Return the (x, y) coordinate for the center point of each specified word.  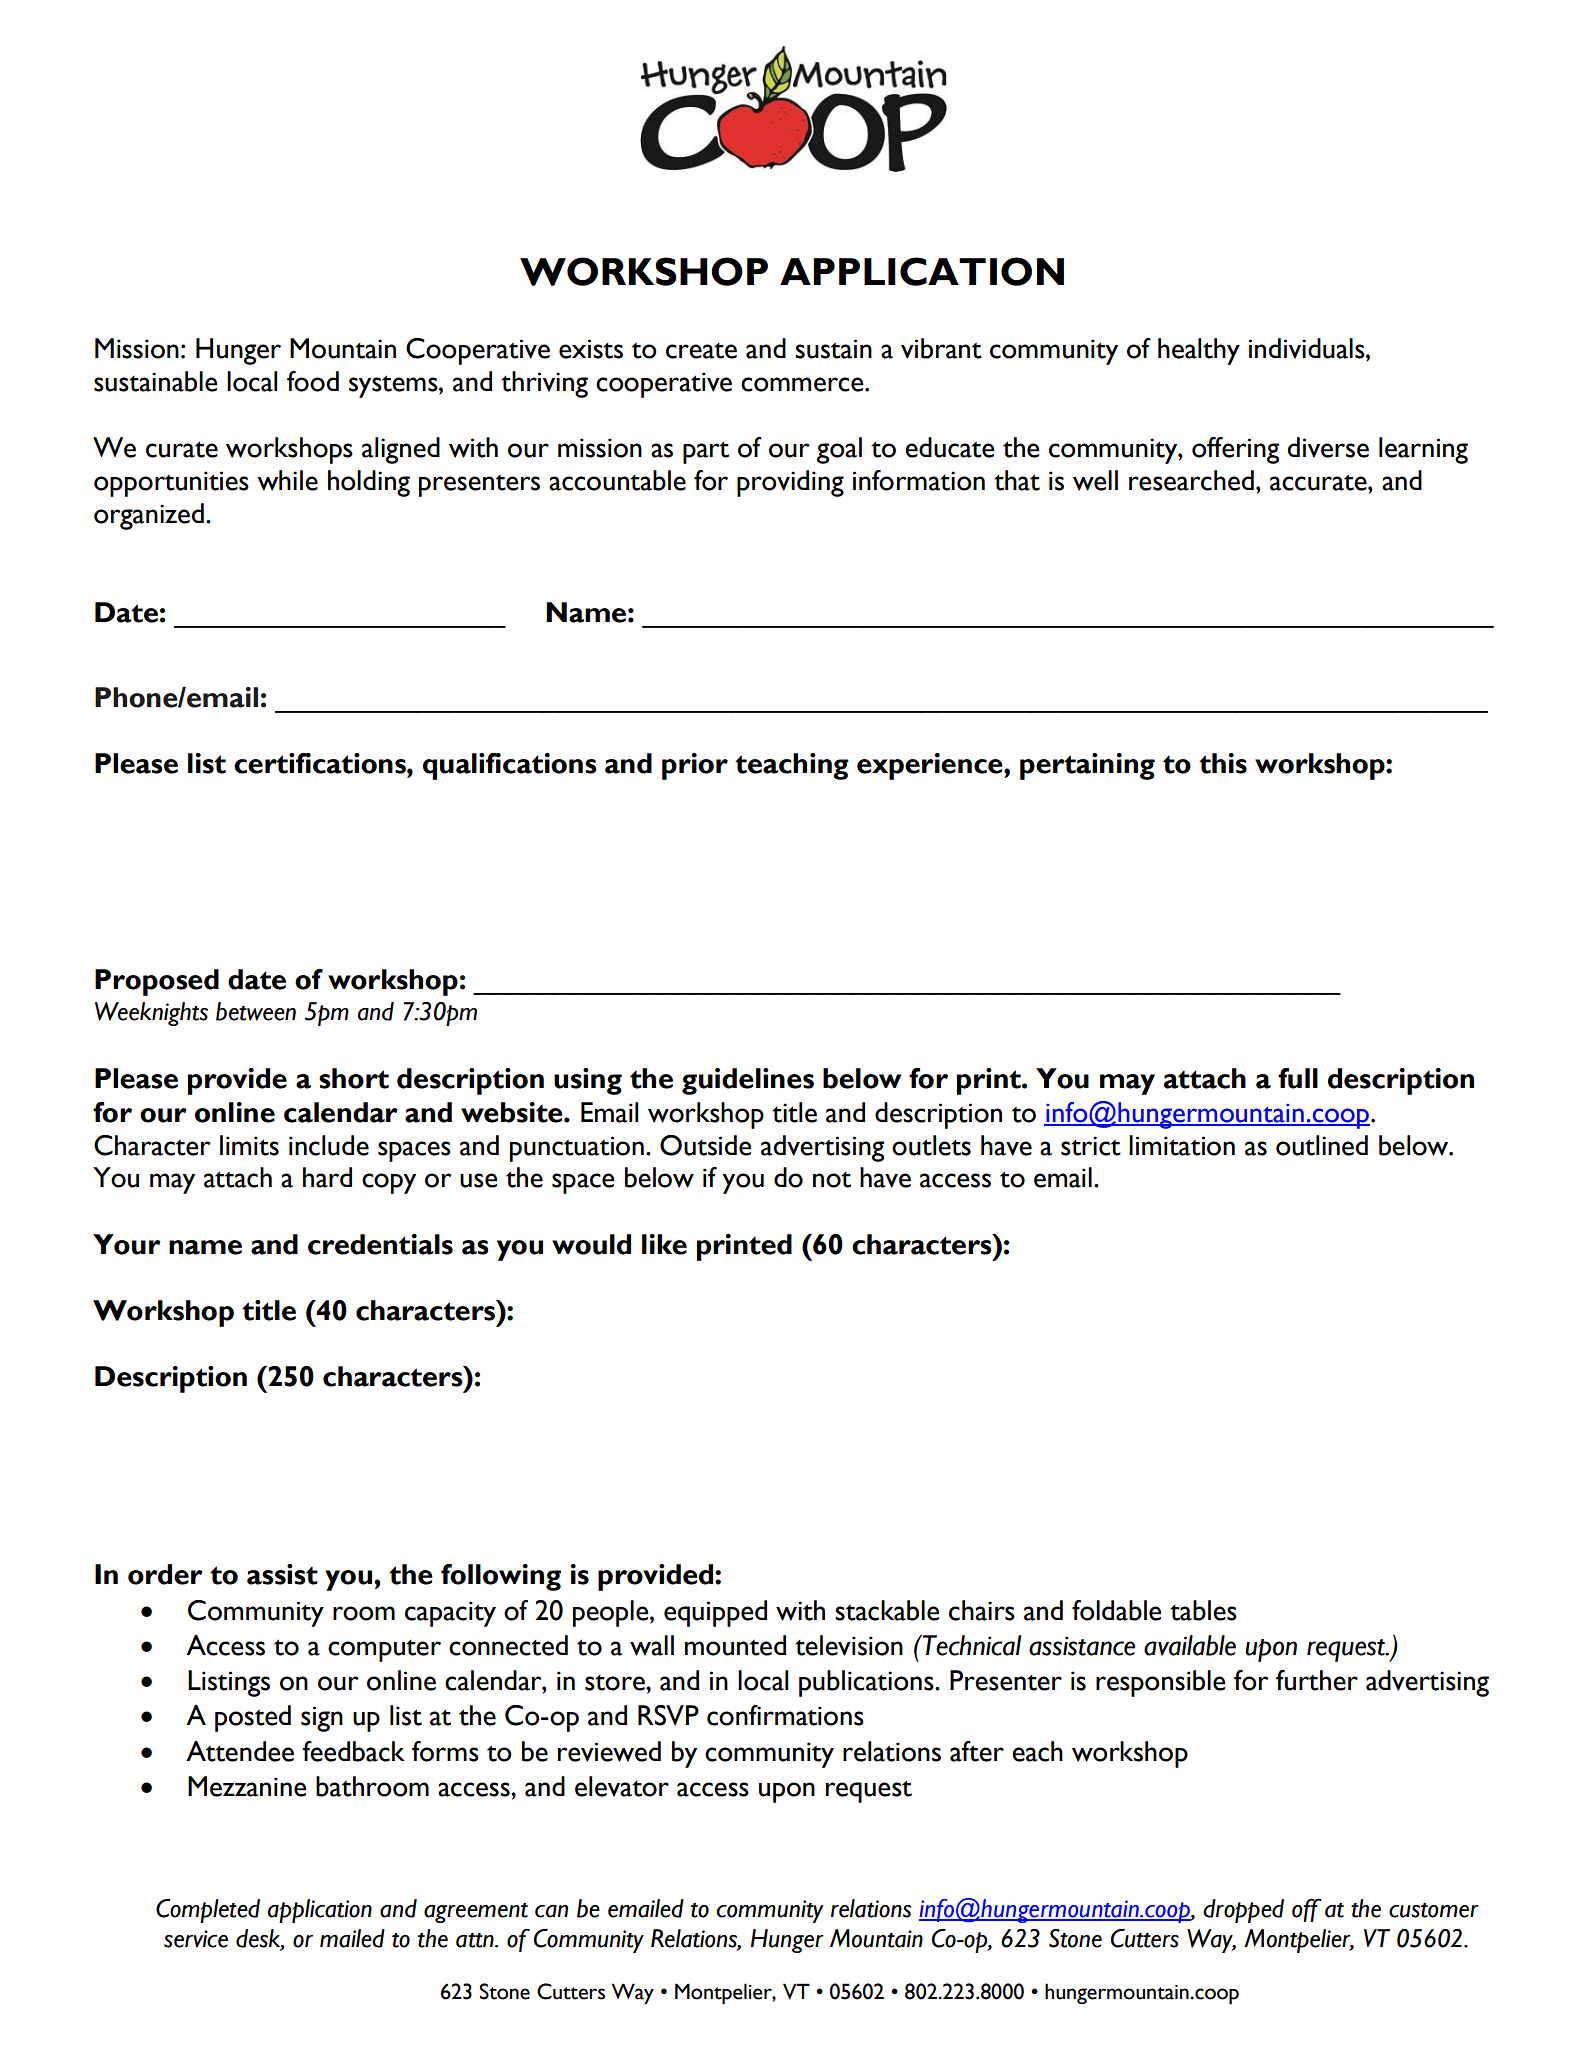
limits (249, 1145)
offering (1235, 450)
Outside (706, 1145)
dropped (1243, 1911)
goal (839, 450)
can (551, 1911)
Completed (208, 1911)
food (313, 381)
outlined (1322, 1145)
